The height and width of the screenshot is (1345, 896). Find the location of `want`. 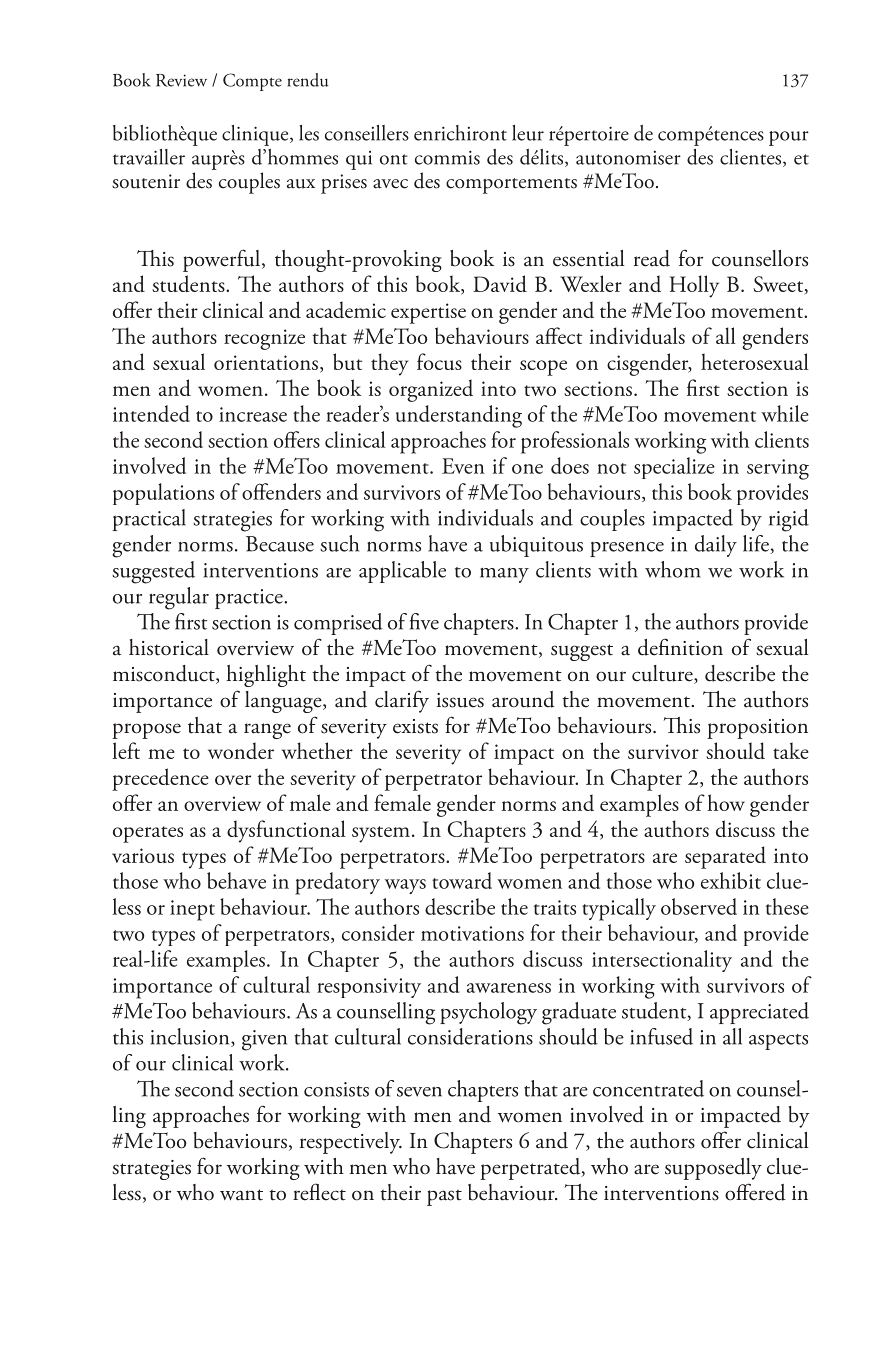

want is located at coordinates (241, 1195).
